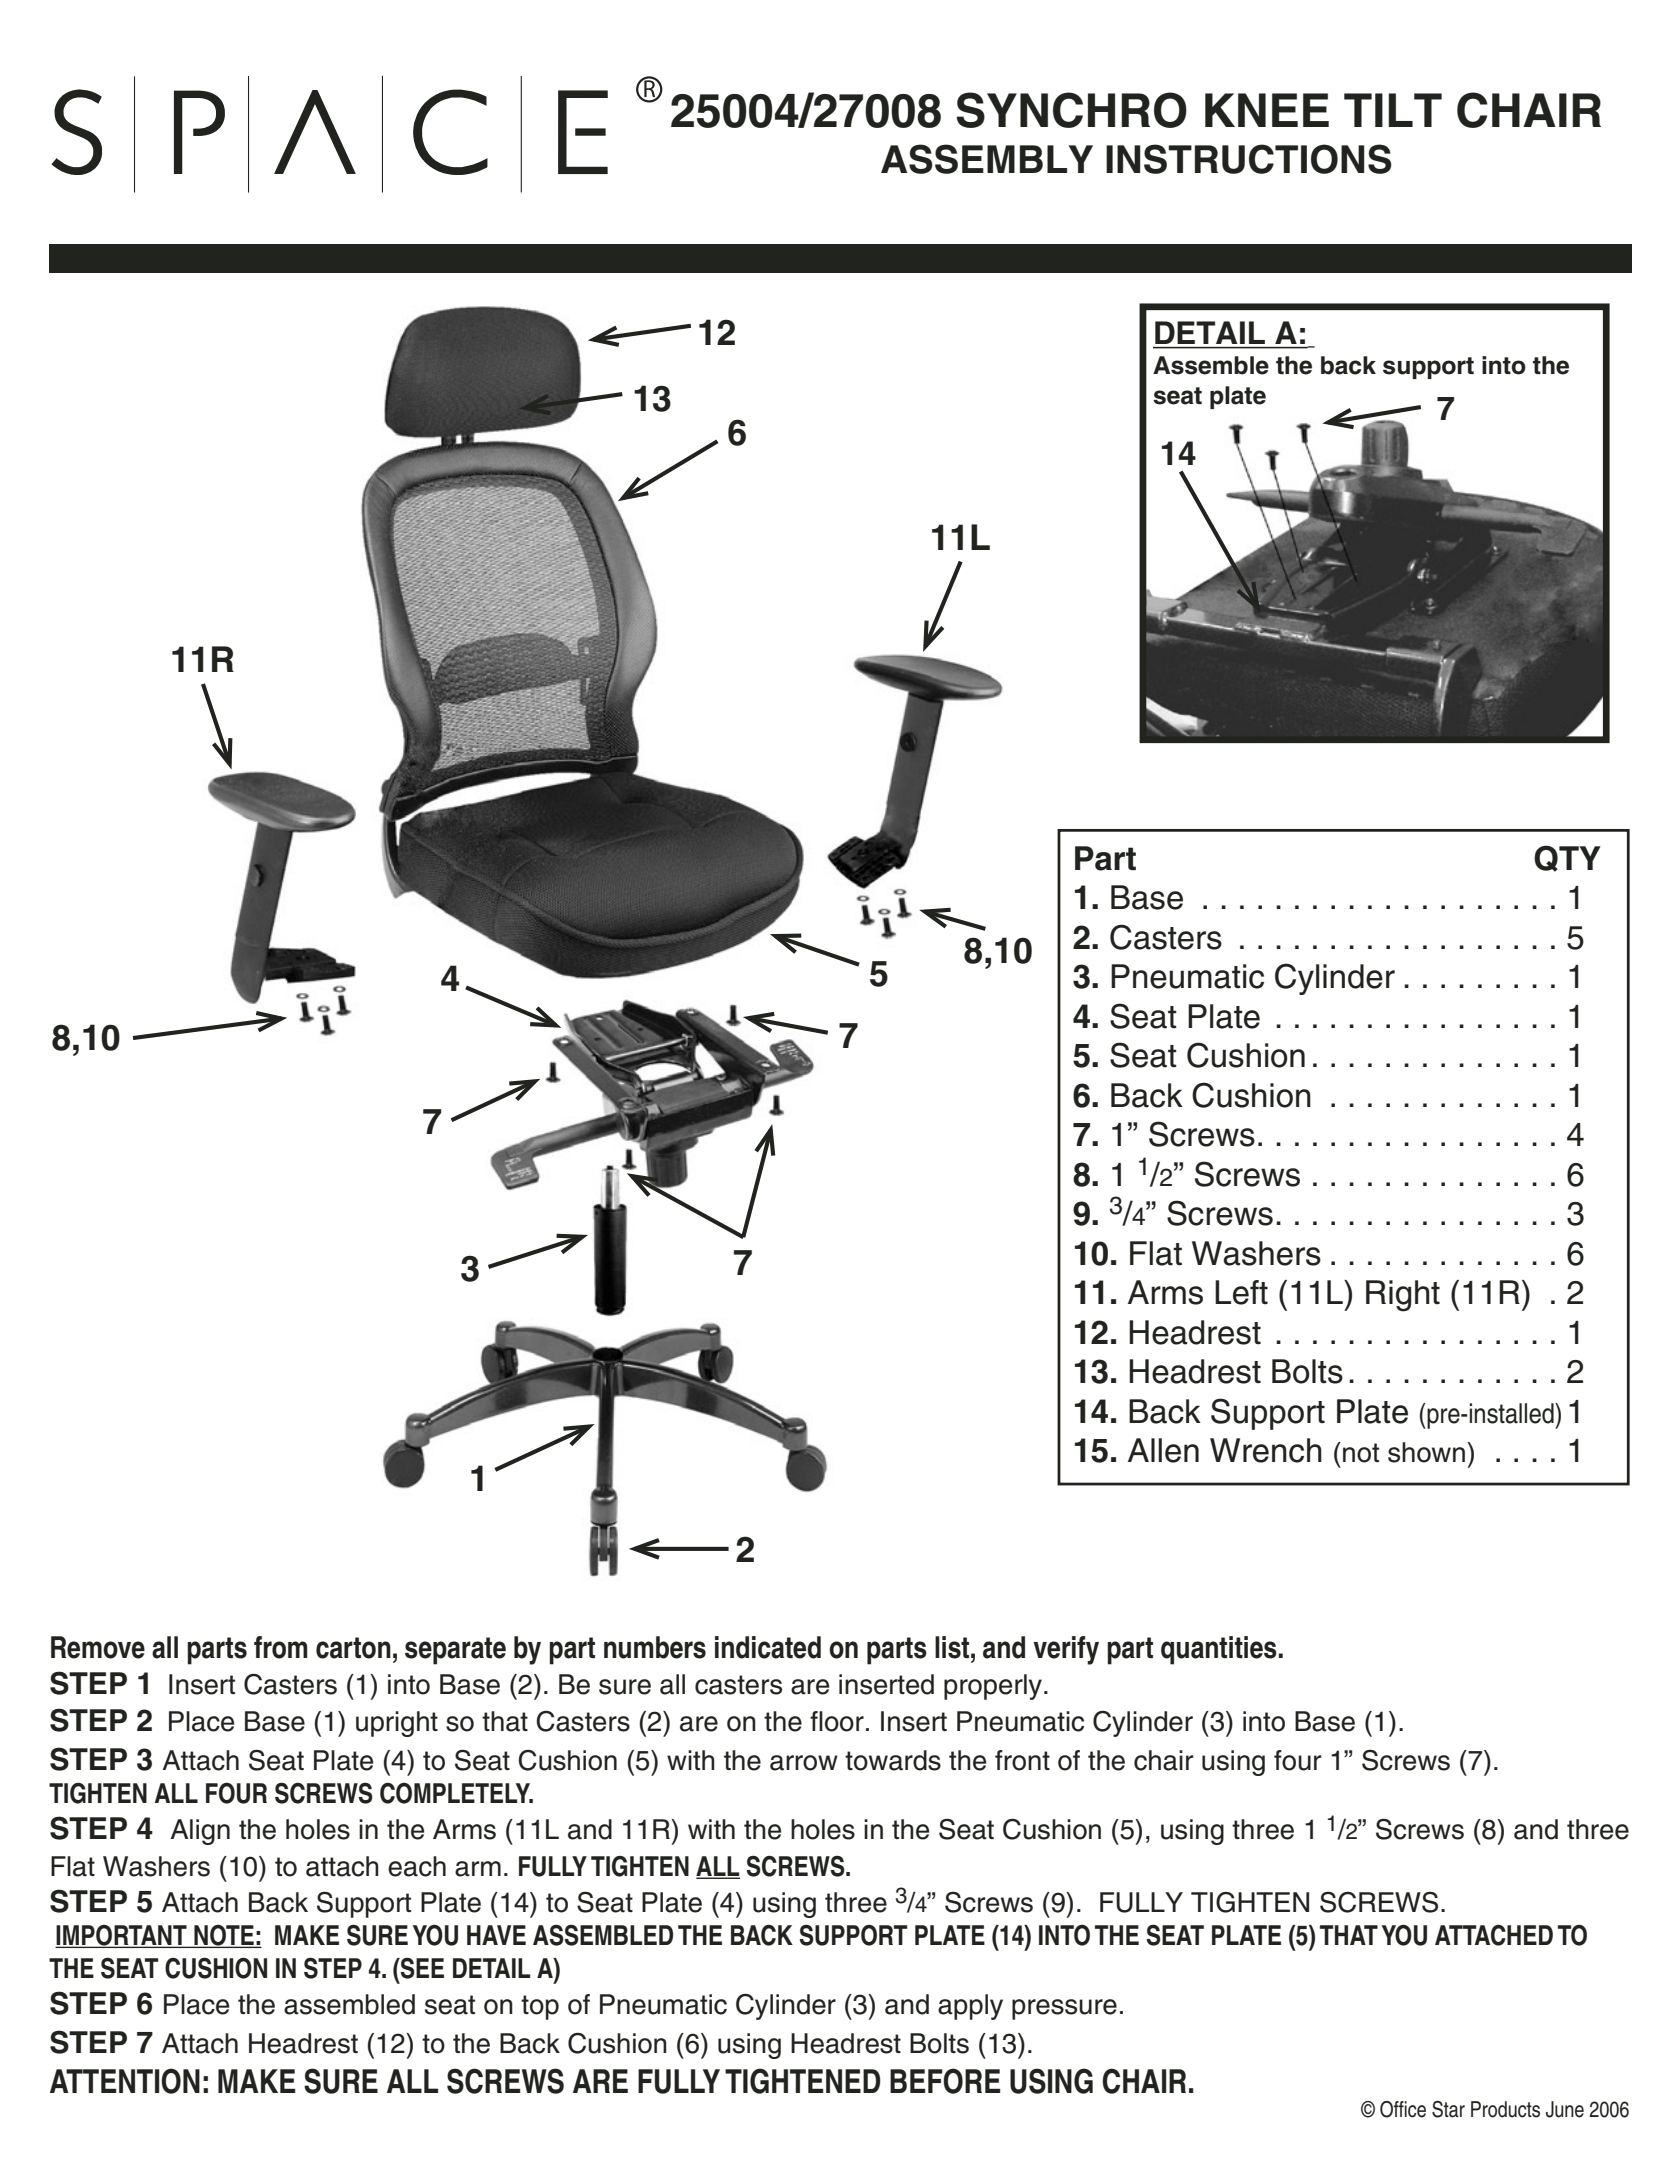  Describe the element at coordinates (1393, 110) in the page. I see `TILT` at that location.
